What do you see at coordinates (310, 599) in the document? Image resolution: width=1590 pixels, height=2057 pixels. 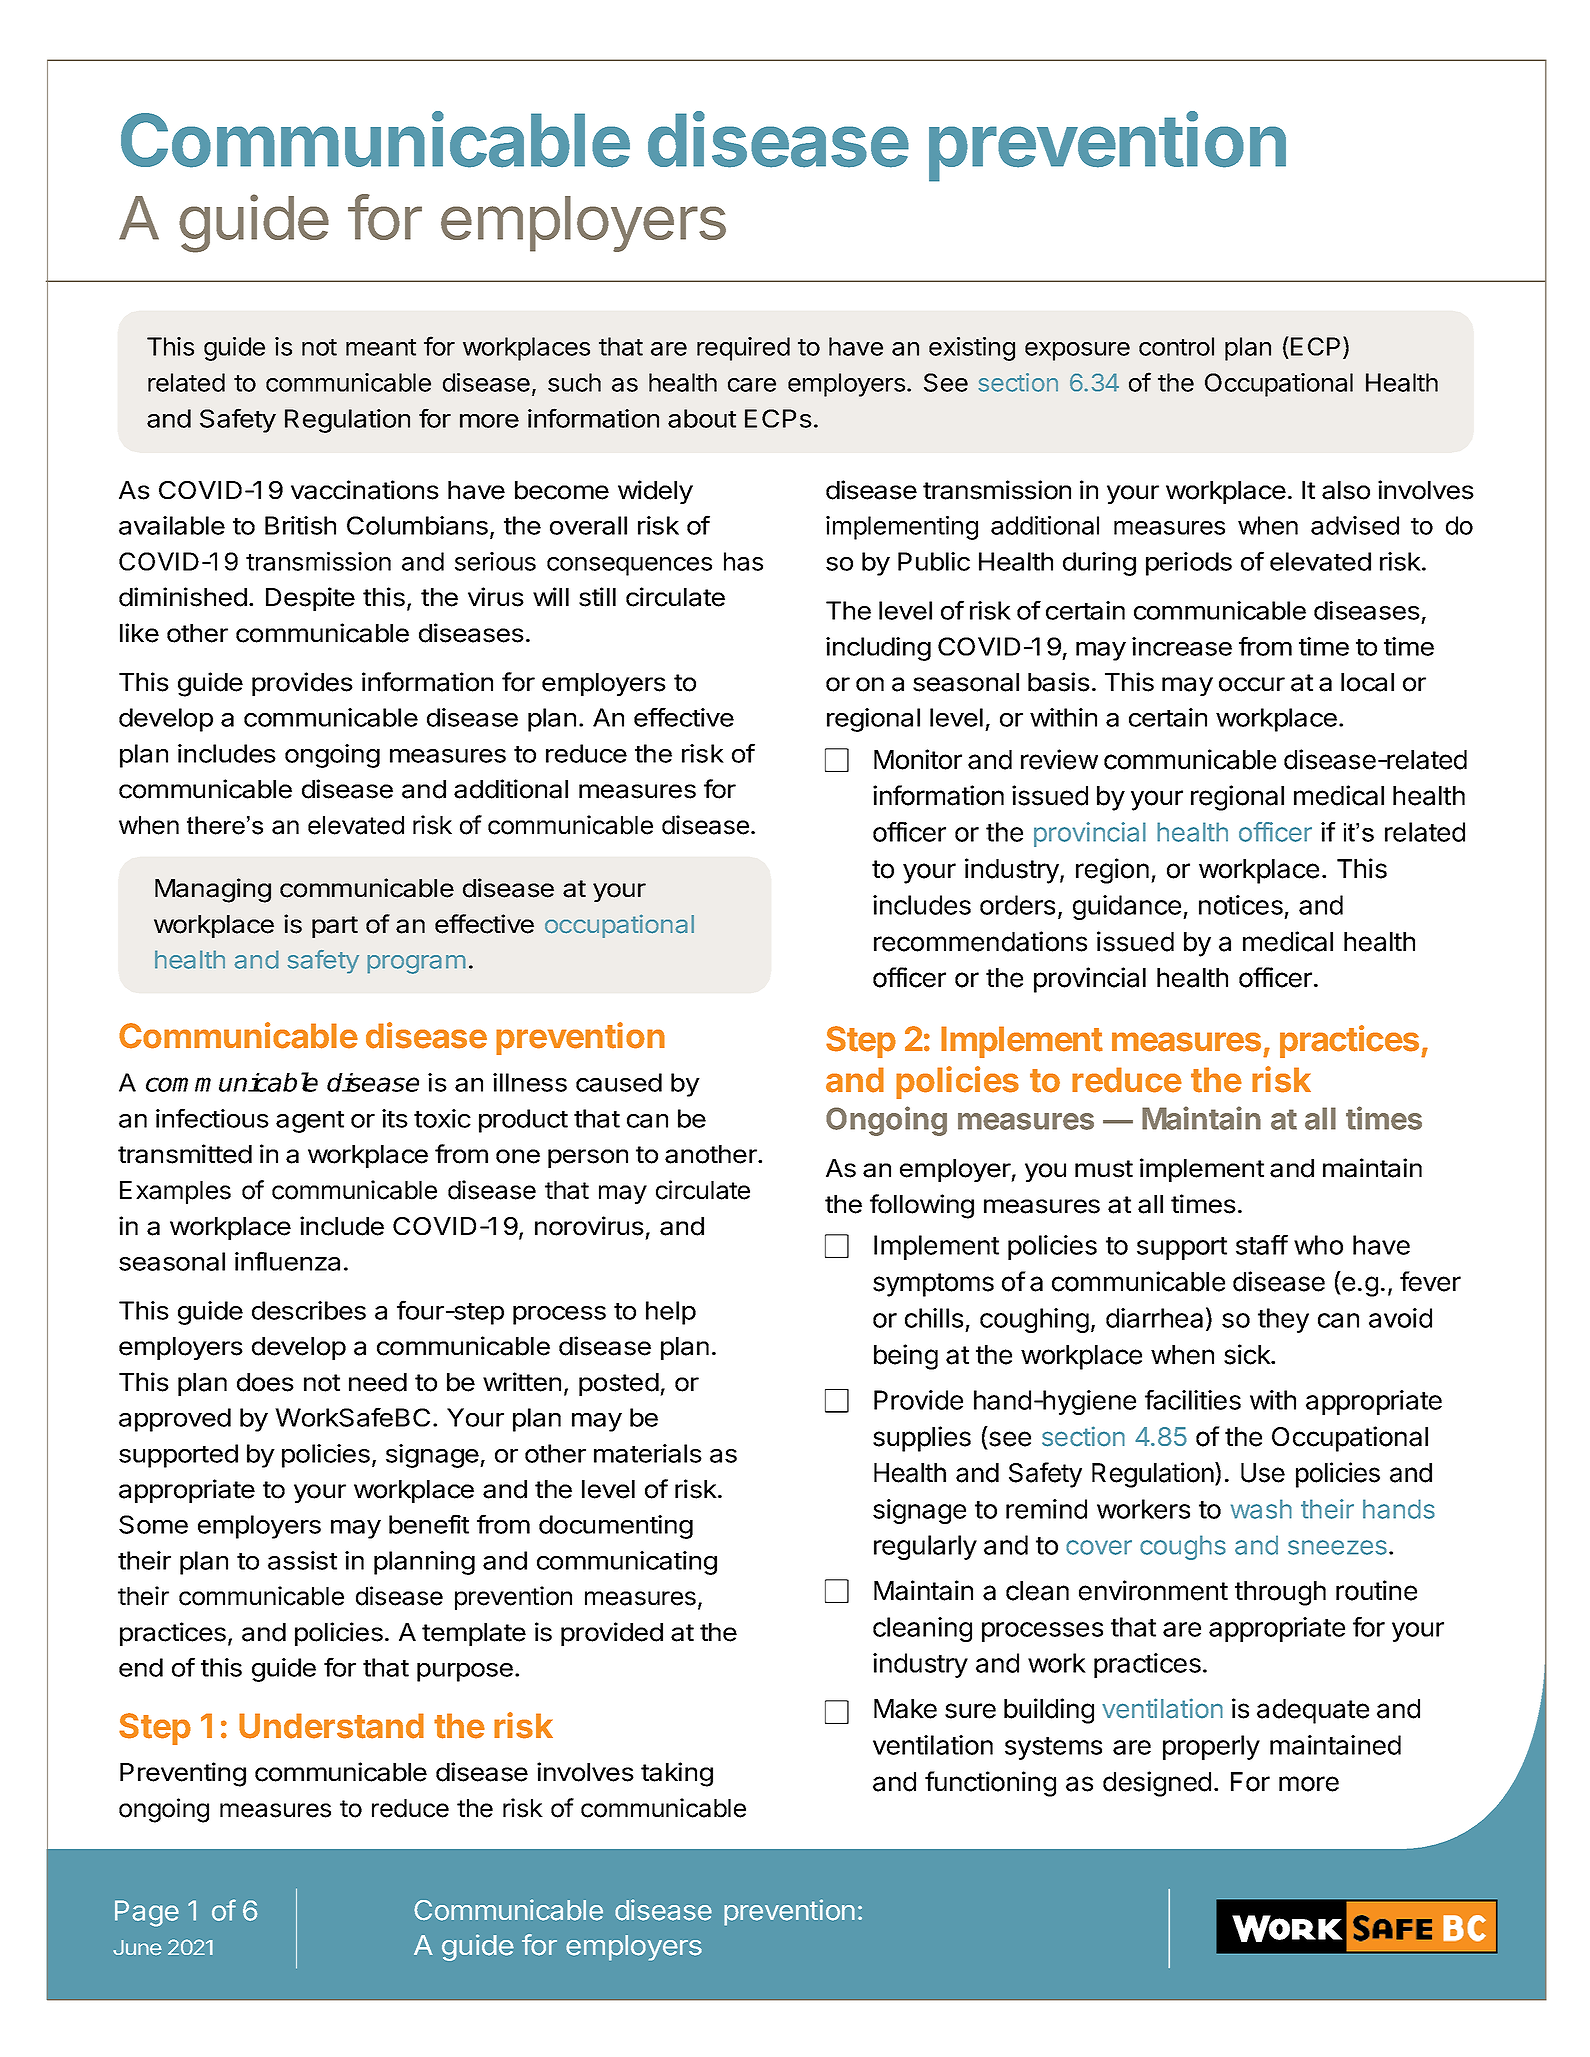 I see `Despite` at bounding box center [310, 599].
